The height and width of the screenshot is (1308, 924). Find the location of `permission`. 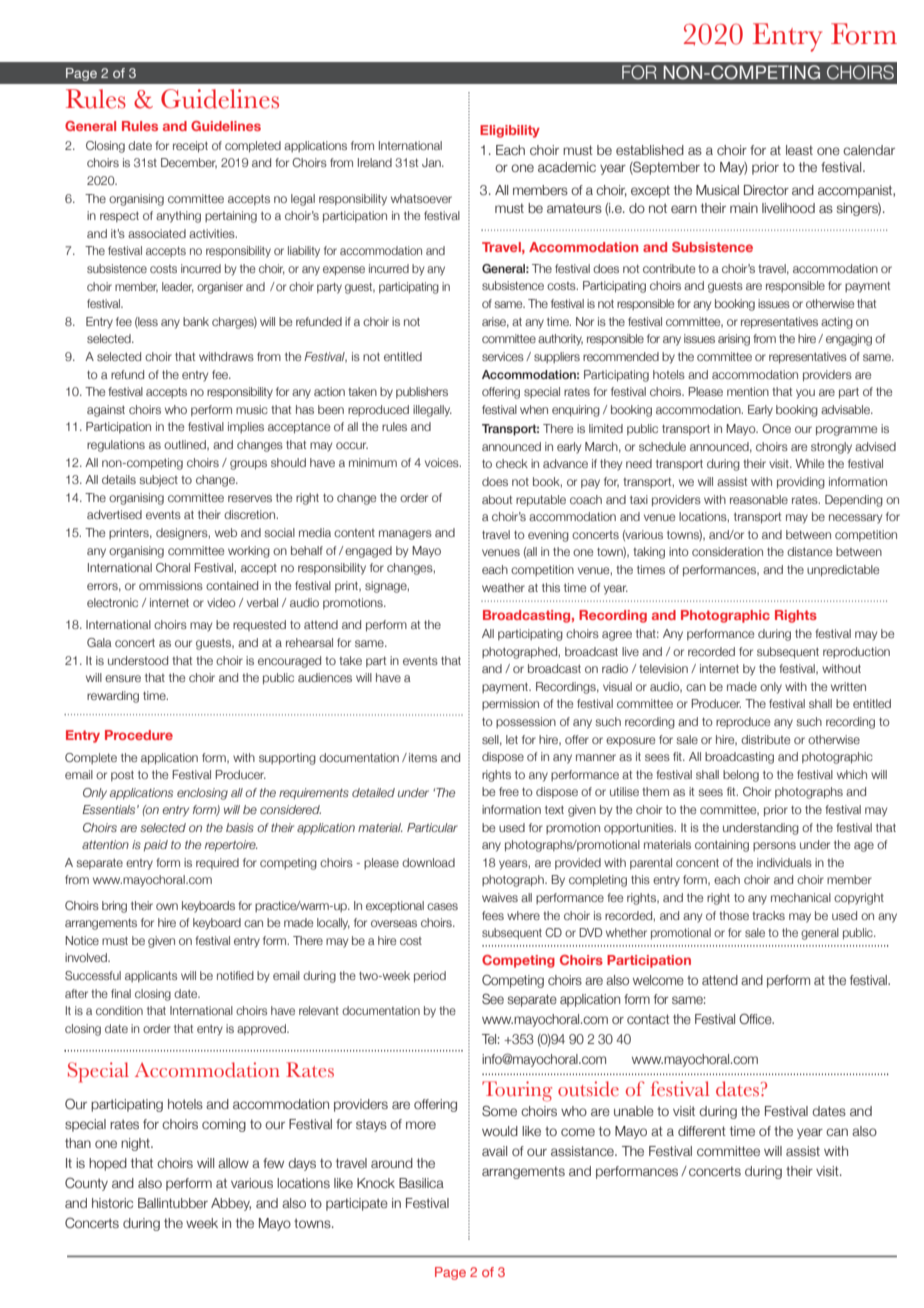

permission is located at coordinates (510, 704).
